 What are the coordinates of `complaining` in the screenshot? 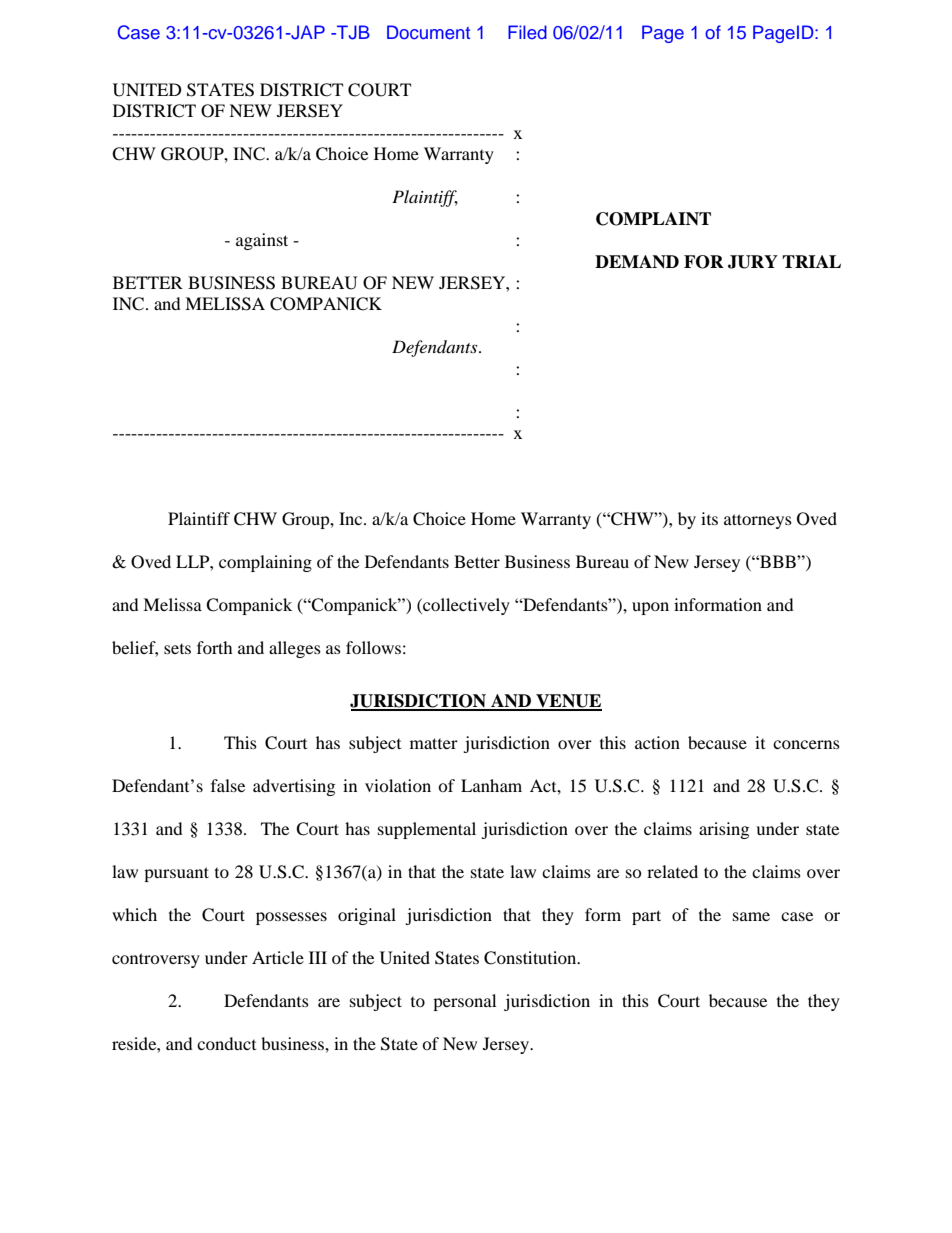 It's located at (265, 563).
